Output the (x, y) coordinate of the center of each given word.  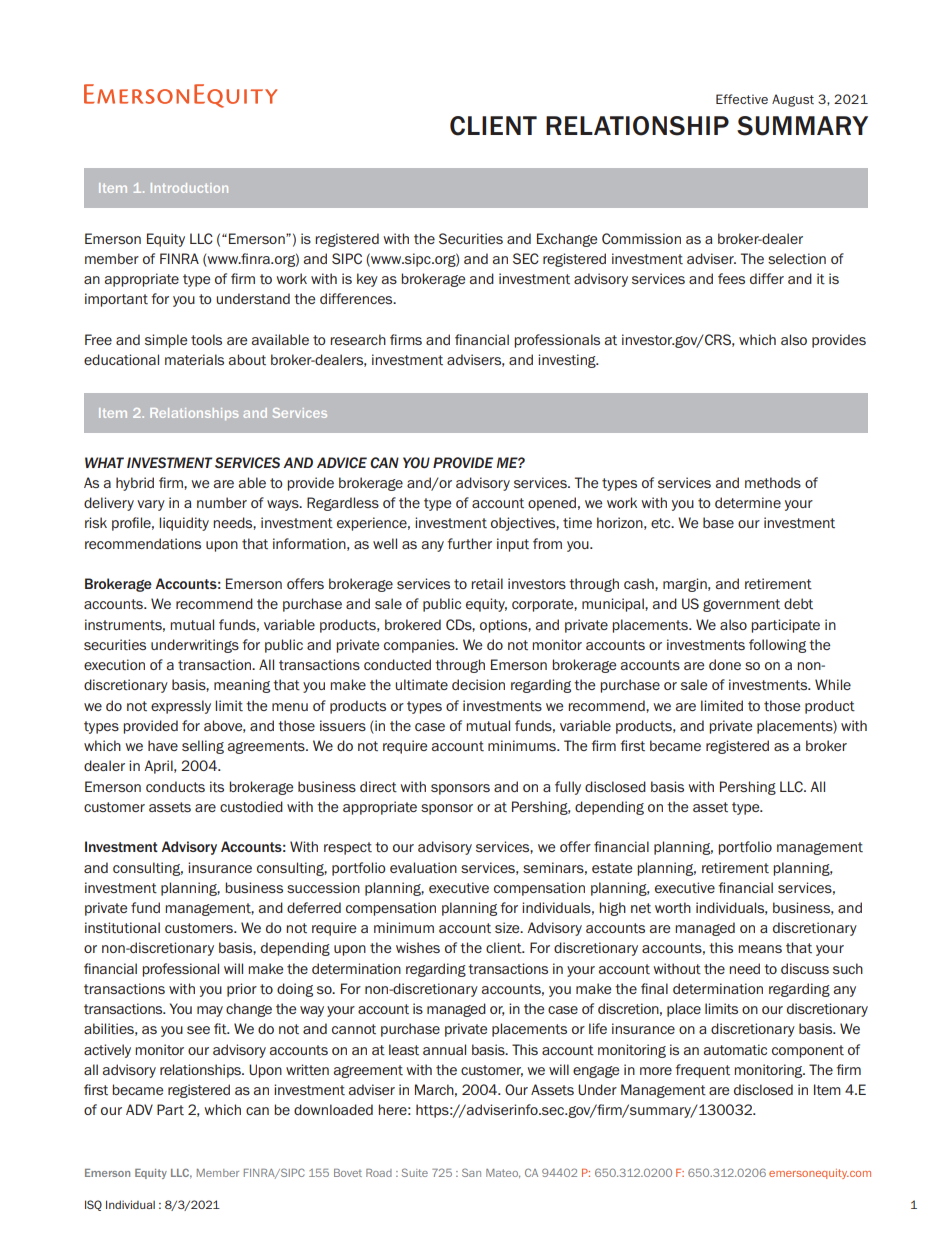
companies (420, 646)
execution (114, 664)
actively (107, 1051)
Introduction (189, 188)
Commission (641, 238)
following (777, 646)
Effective (742, 99)
